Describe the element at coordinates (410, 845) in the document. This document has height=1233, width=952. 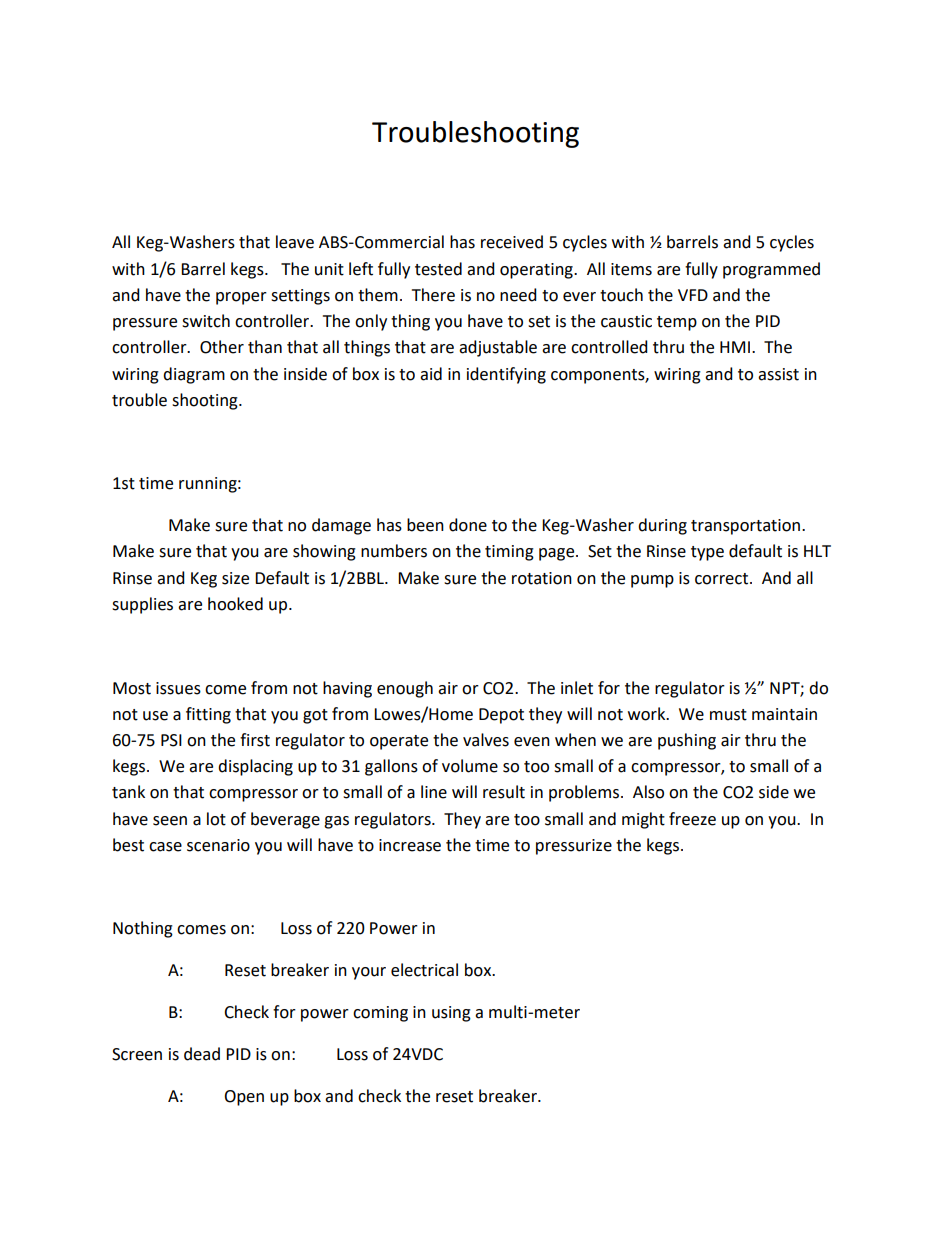
I see `increase` at that location.
